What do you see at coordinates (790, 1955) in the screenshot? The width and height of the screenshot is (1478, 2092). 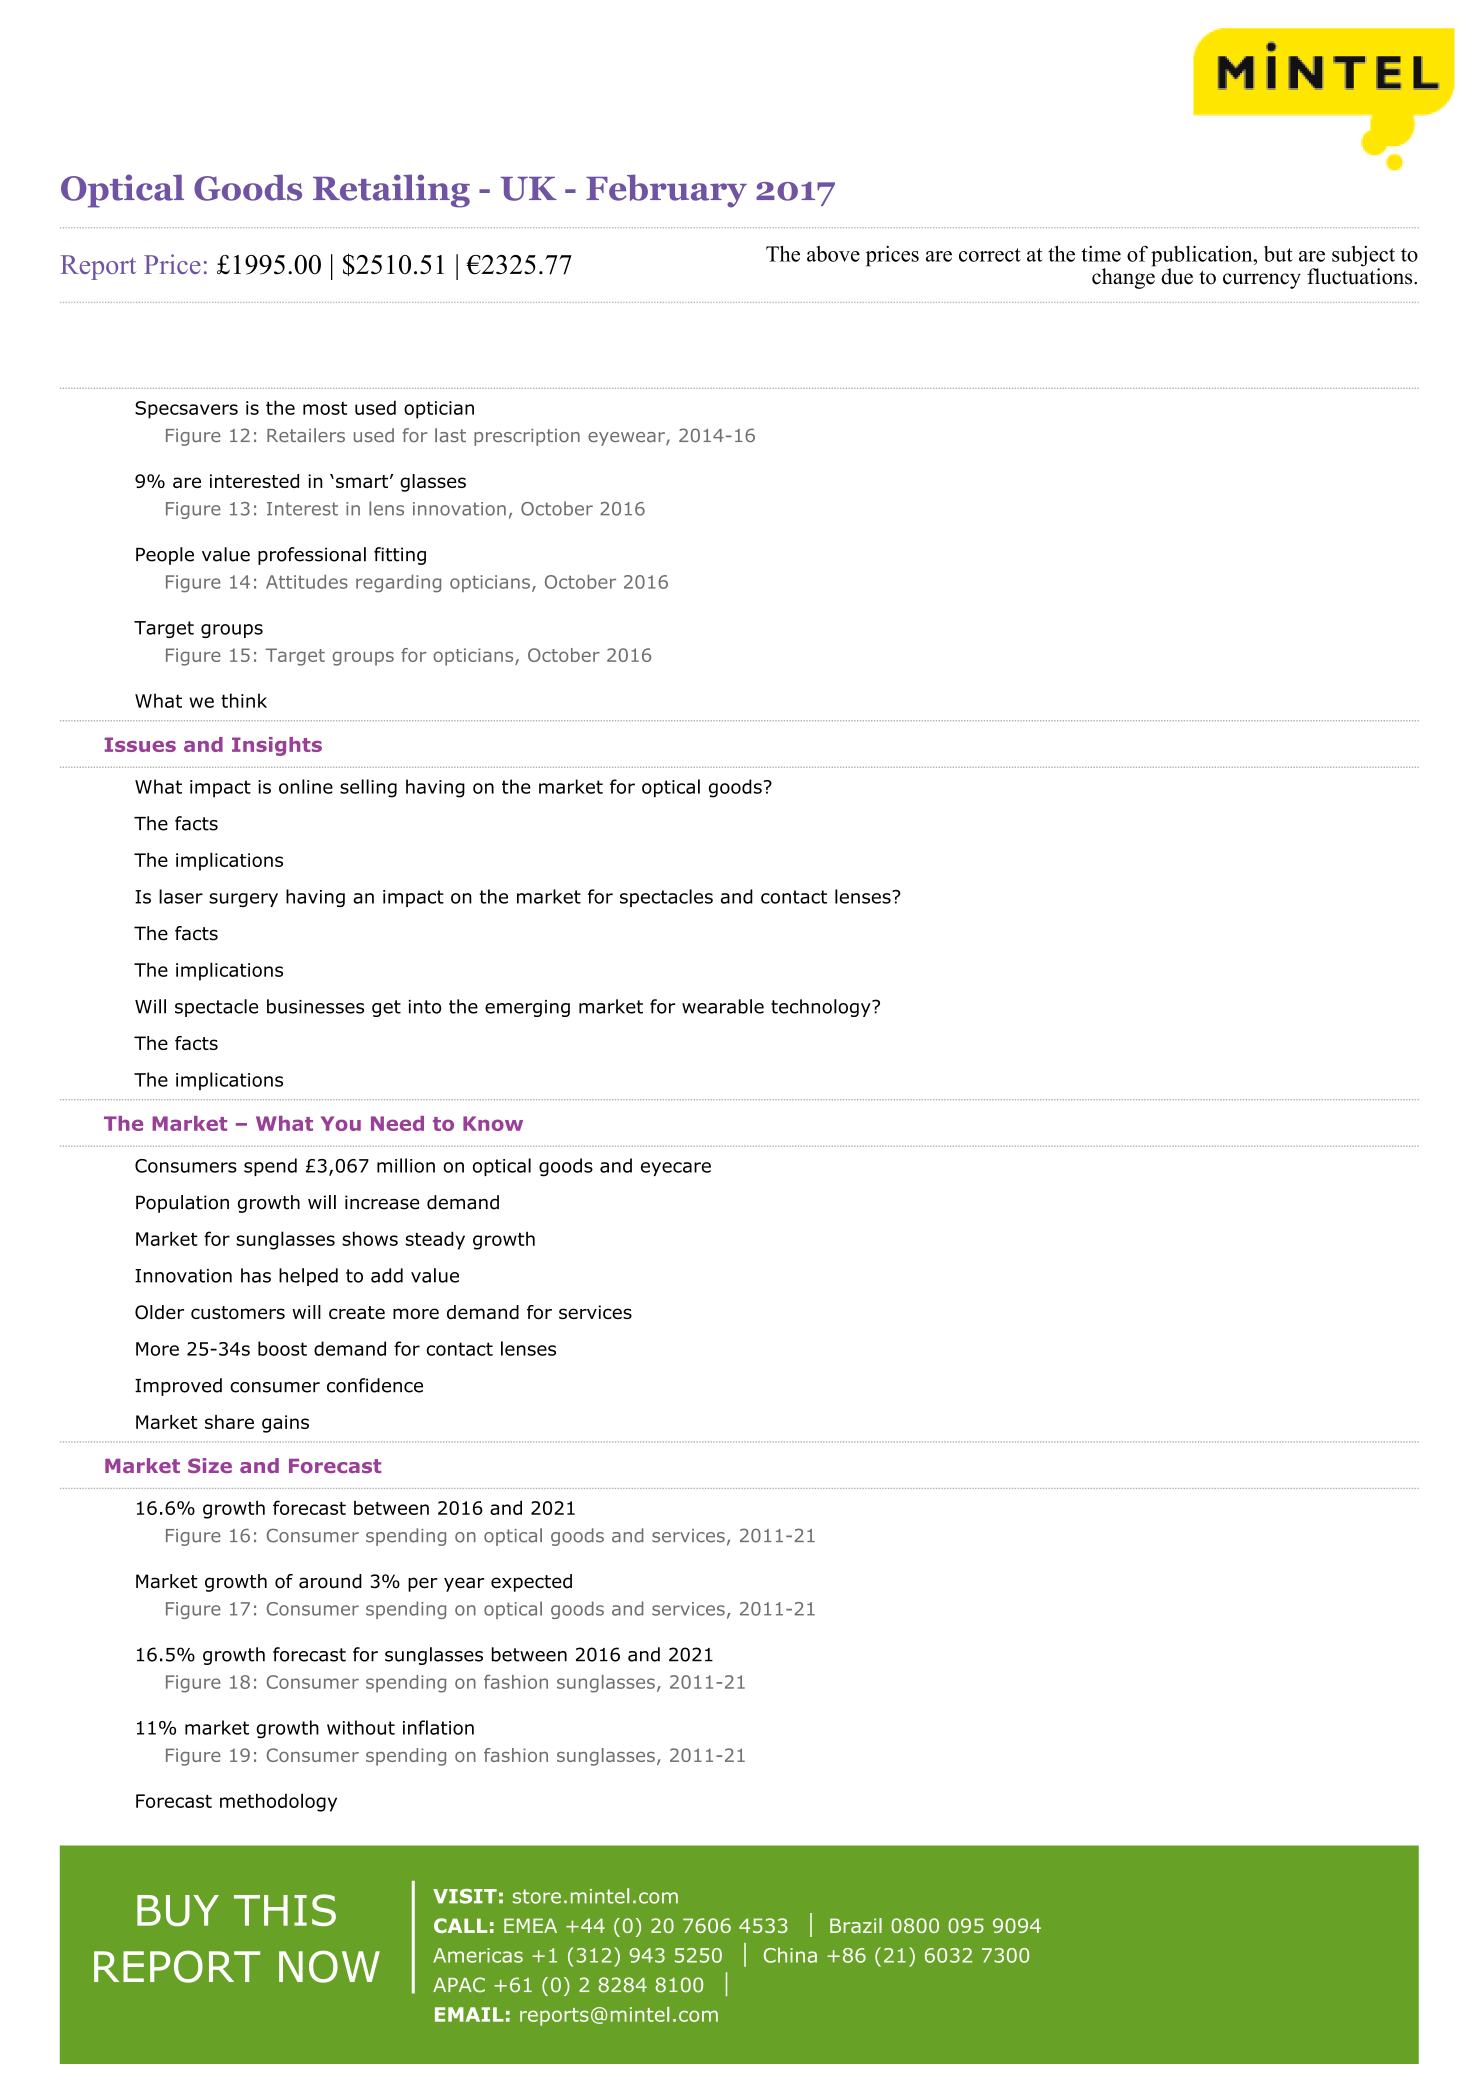 I see `China` at bounding box center [790, 1955].
